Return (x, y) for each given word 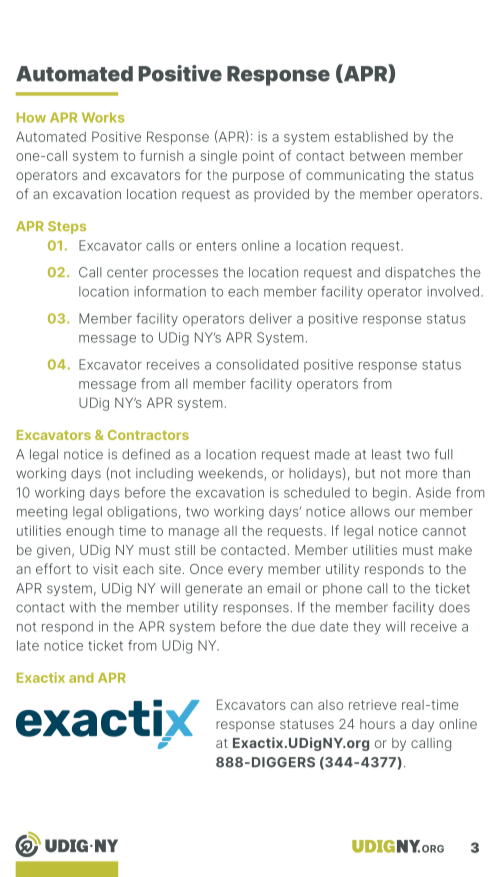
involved (453, 291)
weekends (231, 474)
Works (103, 117)
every (245, 571)
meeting (42, 513)
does (454, 607)
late (28, 645)
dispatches (420, 273)
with (83, 607)
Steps (67, 227)
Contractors (148, 435)
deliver (270, 318)
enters (216, 246)
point (258, 157)
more (421, 474)
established (371, 136)
